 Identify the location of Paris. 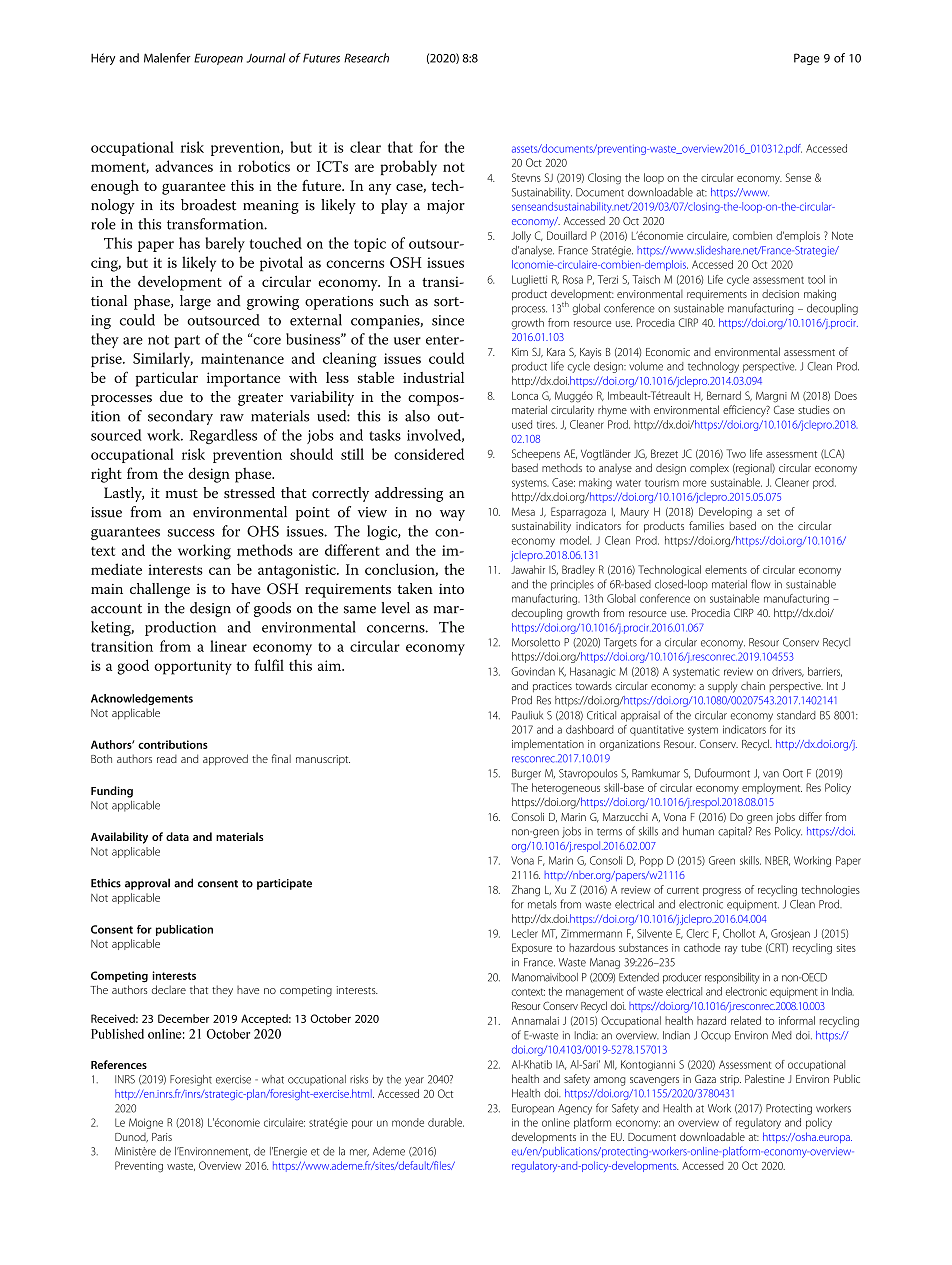
(162, 1137).
